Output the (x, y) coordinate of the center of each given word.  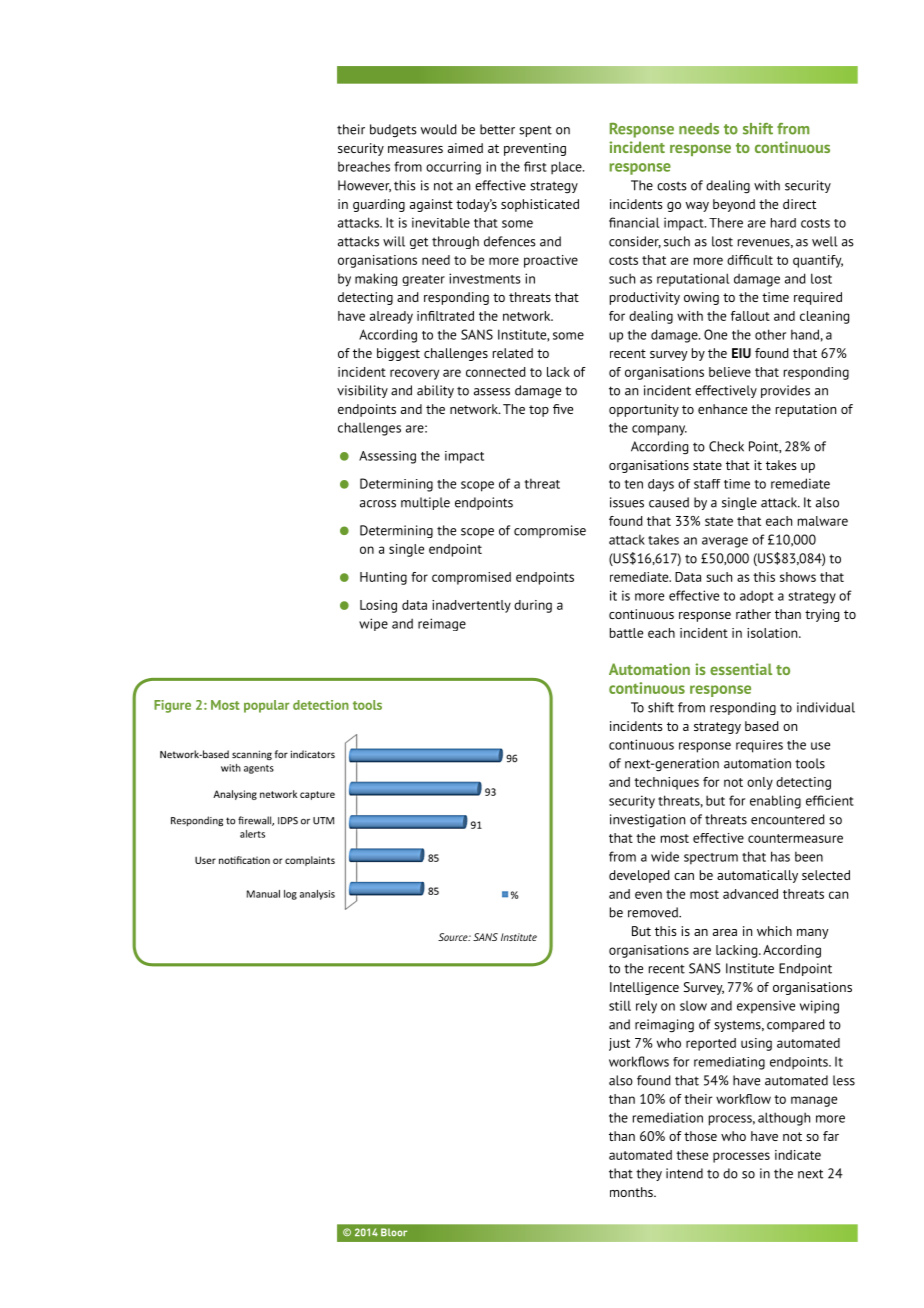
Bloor (394, 1232)
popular (266, 706)
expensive (766, 1007)
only (760, 783)
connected (496, 372)
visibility (362, 391)
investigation (647, 821)
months (632, 1192)
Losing (378, 606)
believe (730, 372)
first (535, 166)
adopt (757, 596)
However (364, 186)
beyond (734, 205)
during (533, 606)
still (620, 1005)
